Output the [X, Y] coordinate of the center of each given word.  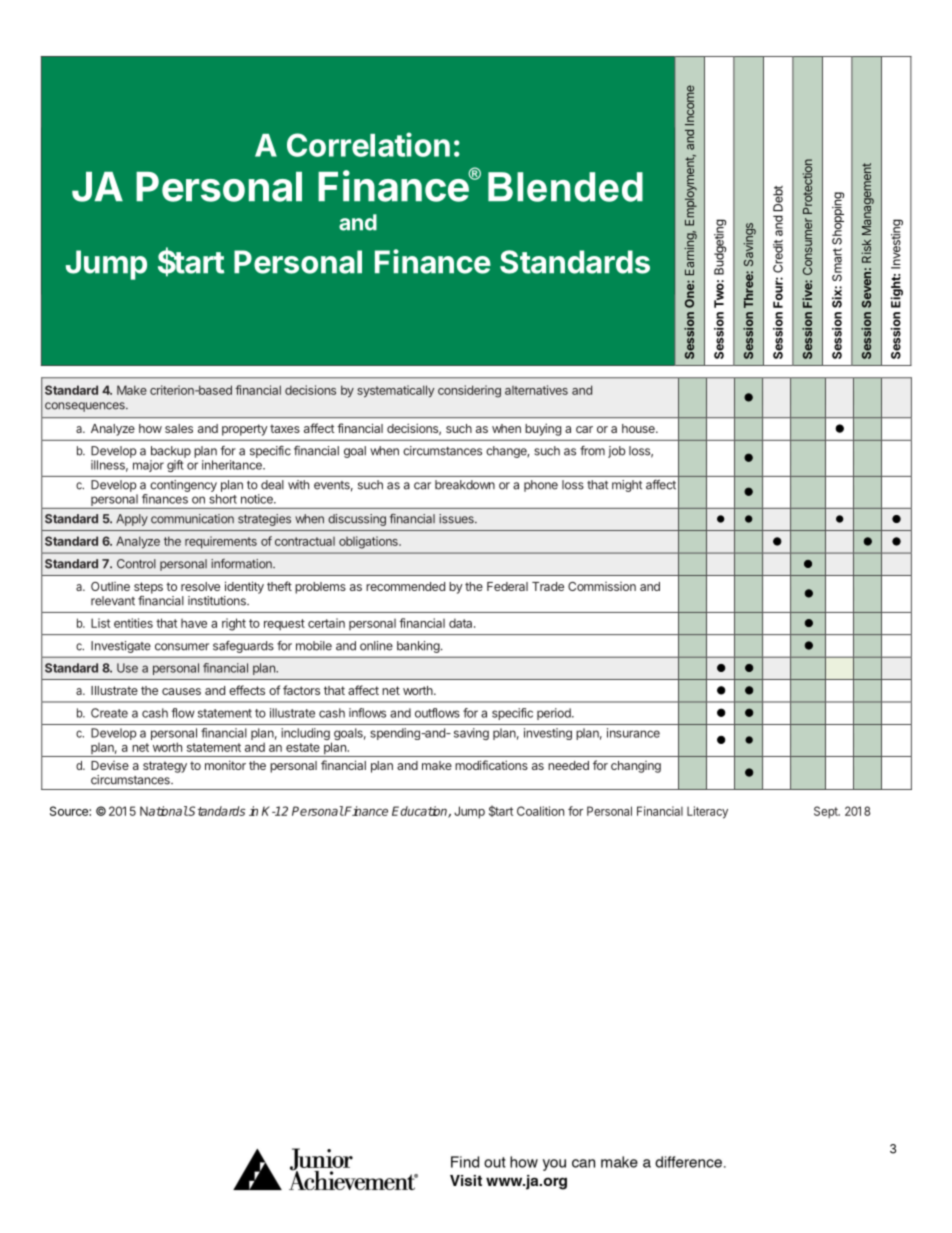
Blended [565, 187]
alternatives [536, 390]
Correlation [368, 144]
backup [171, 452]
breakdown [465, 485]
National [164, 811]
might [627, 486]
